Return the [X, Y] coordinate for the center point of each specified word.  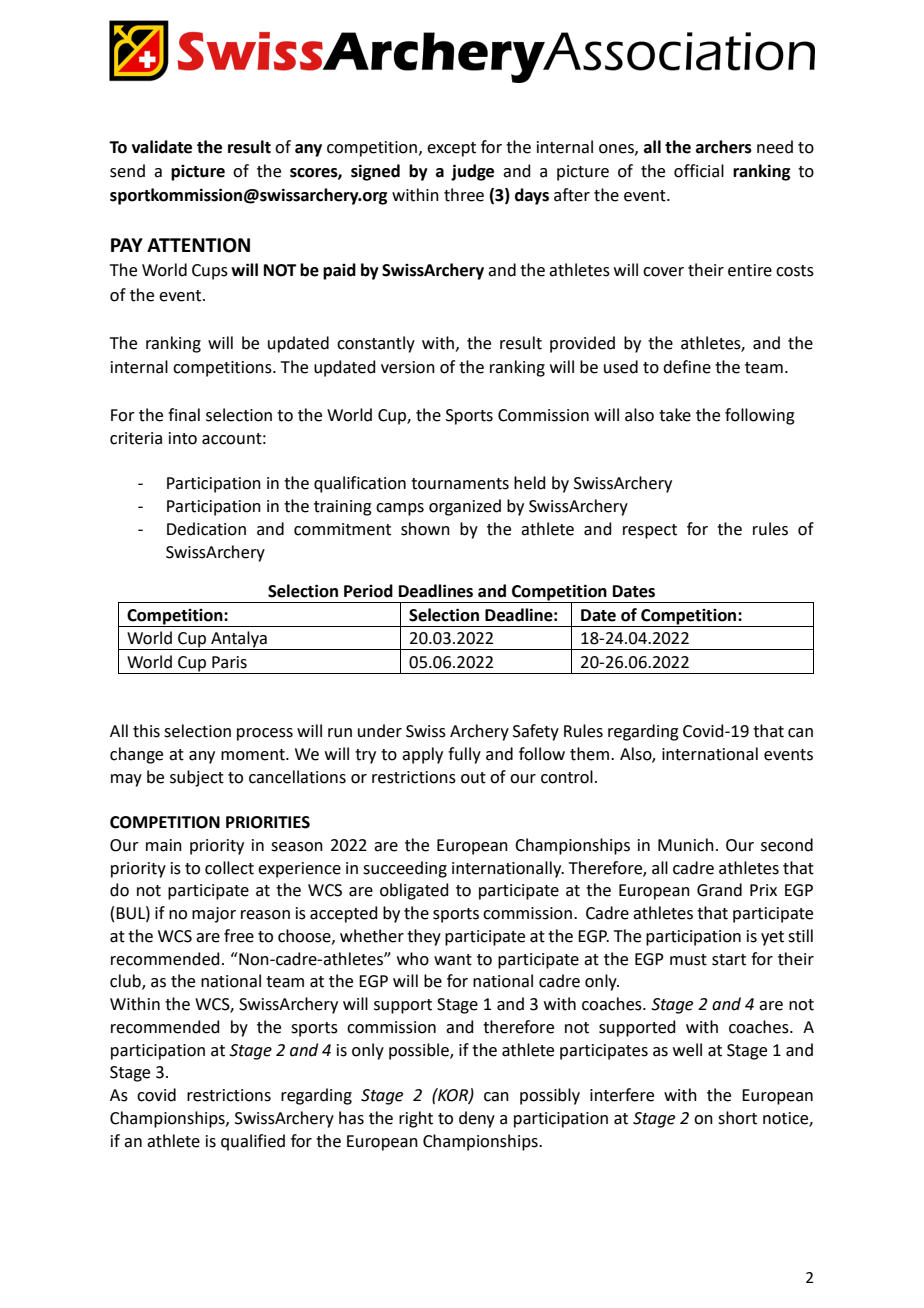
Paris [229, 662]
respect [650, 531]
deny [477, 1119]
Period [368, 591]
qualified [253, 1142]
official [699, 171]
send [127, 171]
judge [472, 172]
